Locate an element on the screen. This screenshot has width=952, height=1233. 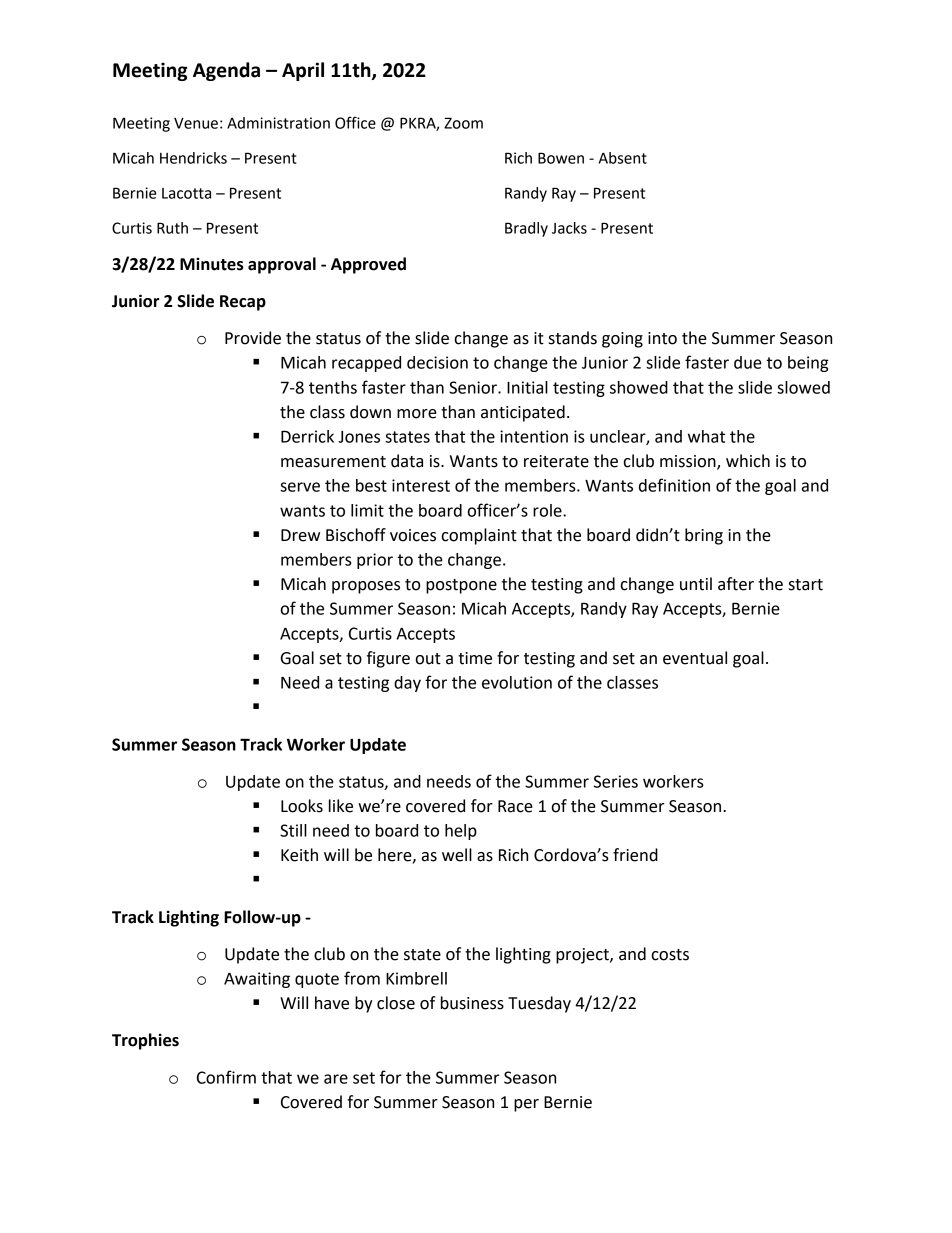
Absent is located at coordinates (623, 158).
